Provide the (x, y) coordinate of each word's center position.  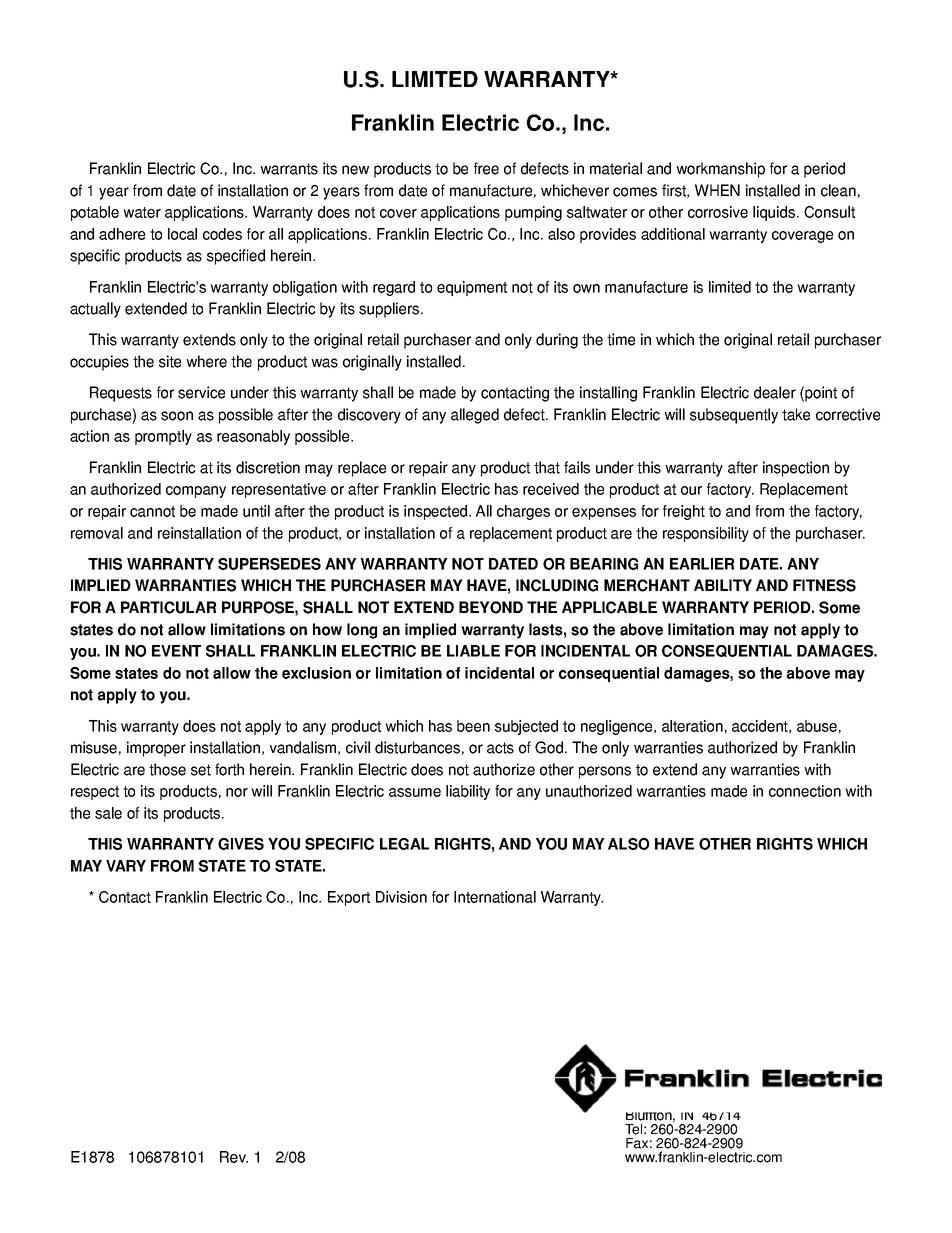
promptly (163, 437)
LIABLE (473, 651)
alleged (475, 416)
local (182, 234)
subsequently (734, 416)
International (495, 897)
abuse (817, 726)
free (486, 168)
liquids (775, 213)
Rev (234, 1157)
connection (805, 791)
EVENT (176, 651)
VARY (126, 866)
